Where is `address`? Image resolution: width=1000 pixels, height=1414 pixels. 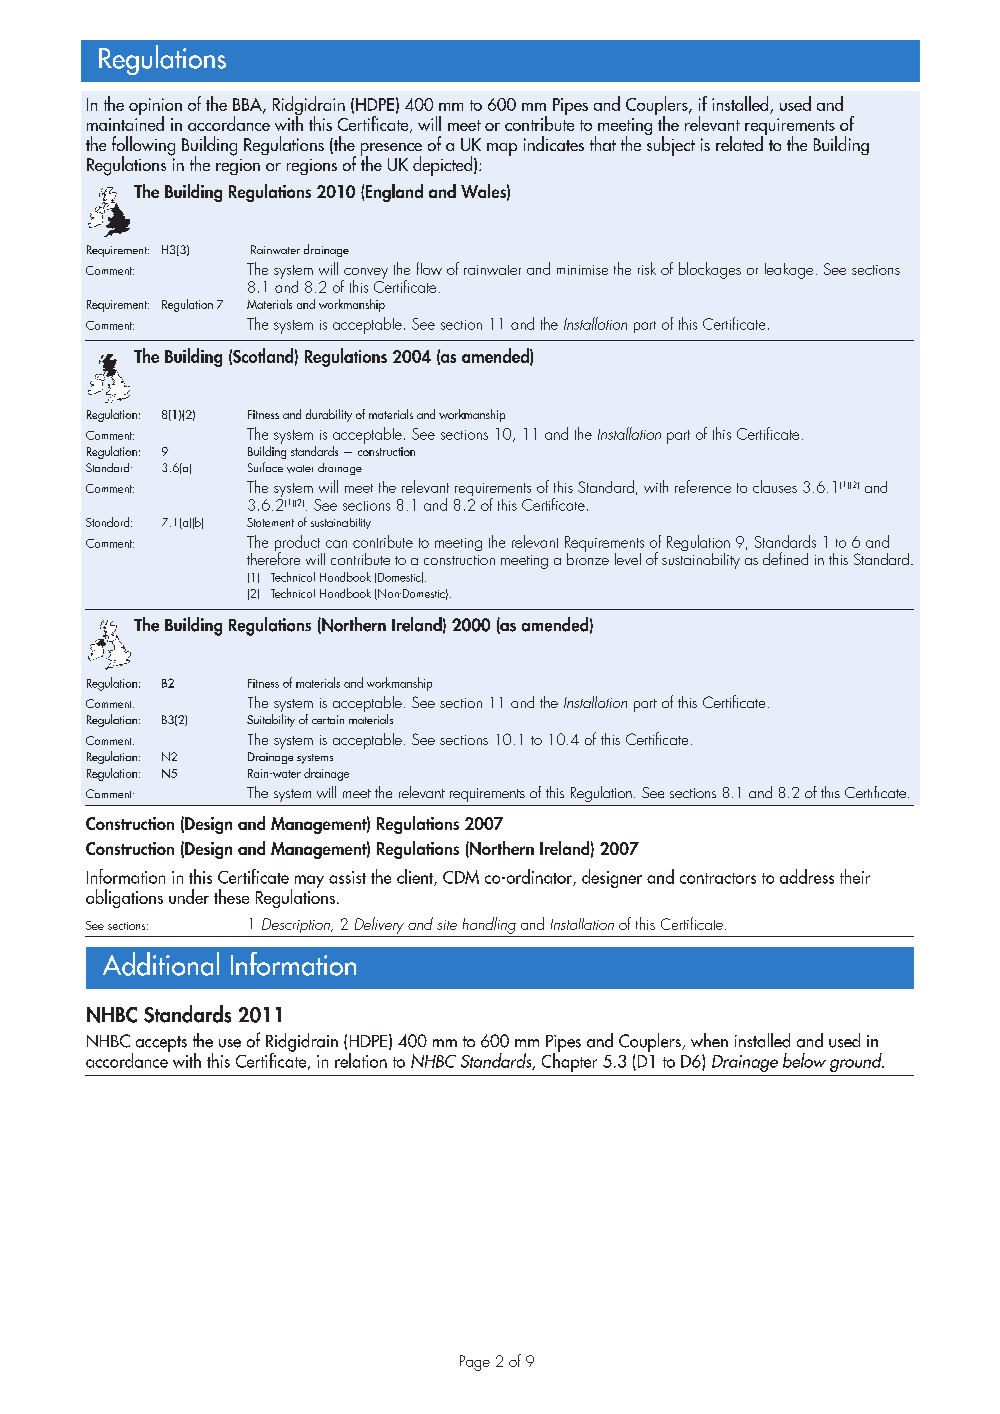
address is located at coordinates (807, 876).
